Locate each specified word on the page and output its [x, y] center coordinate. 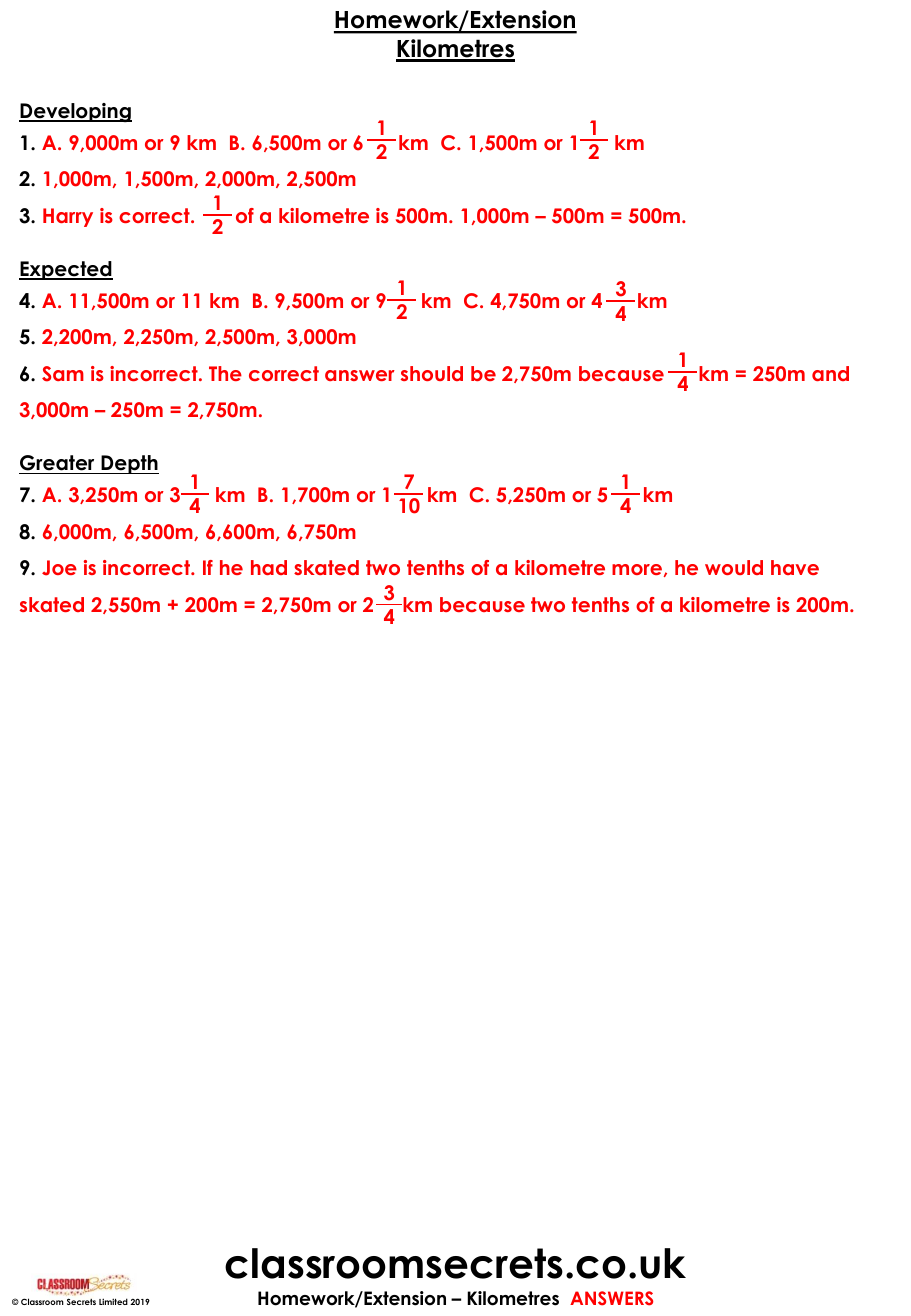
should [432, 373]
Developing [75, 112]
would [734, 567]
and [830, 373]
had [269, 567]
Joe [59, 568]
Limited [113, 1301]
